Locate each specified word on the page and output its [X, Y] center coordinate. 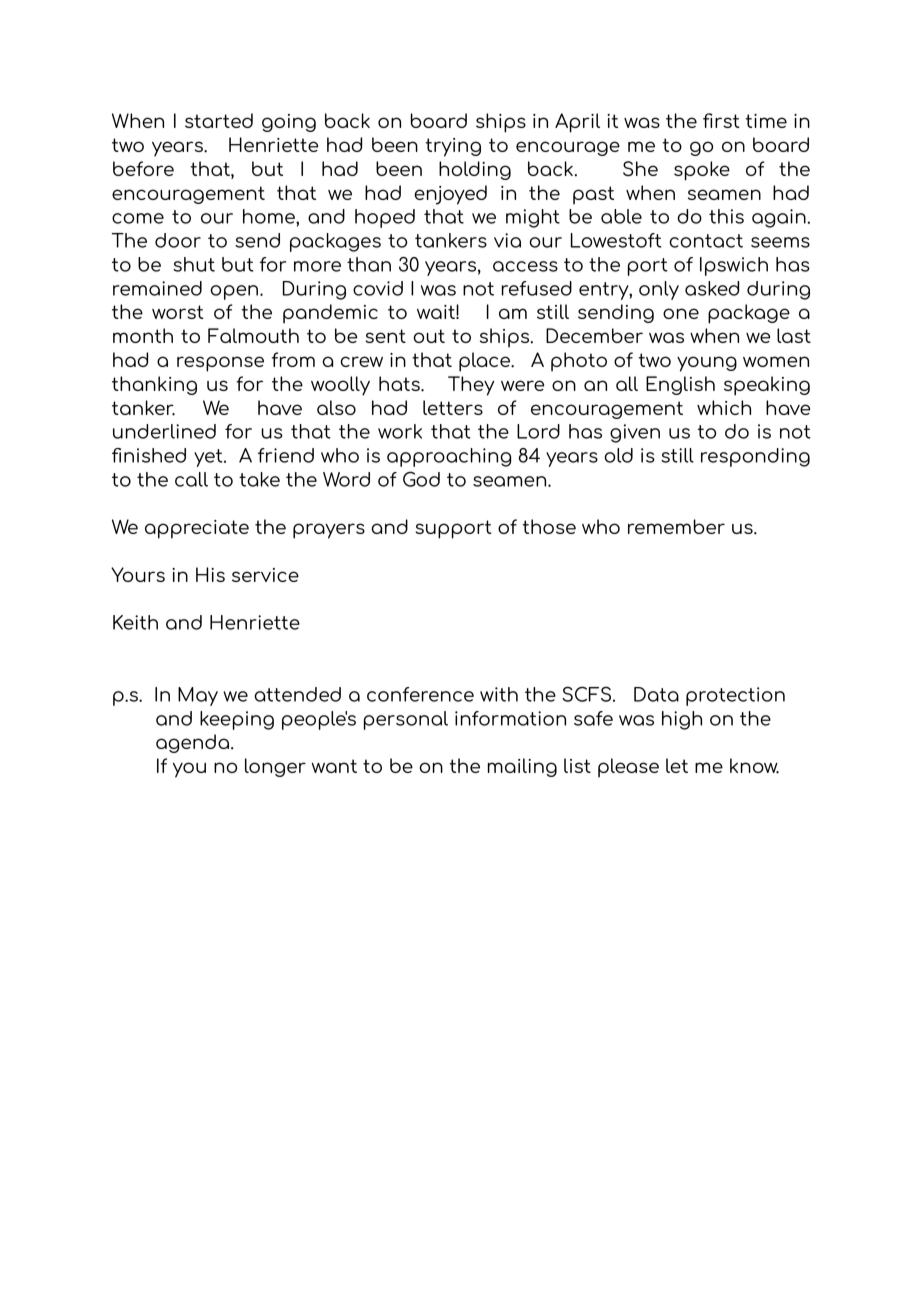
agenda [194, 743]
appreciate [197, 529]
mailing [522, 767]
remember [676, 526]
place [486, 362]
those [549, 526]
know [754, 766]
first [721, 120]
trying [453, 147]
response [220, 364]
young [707, 364]
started [219, 120]
